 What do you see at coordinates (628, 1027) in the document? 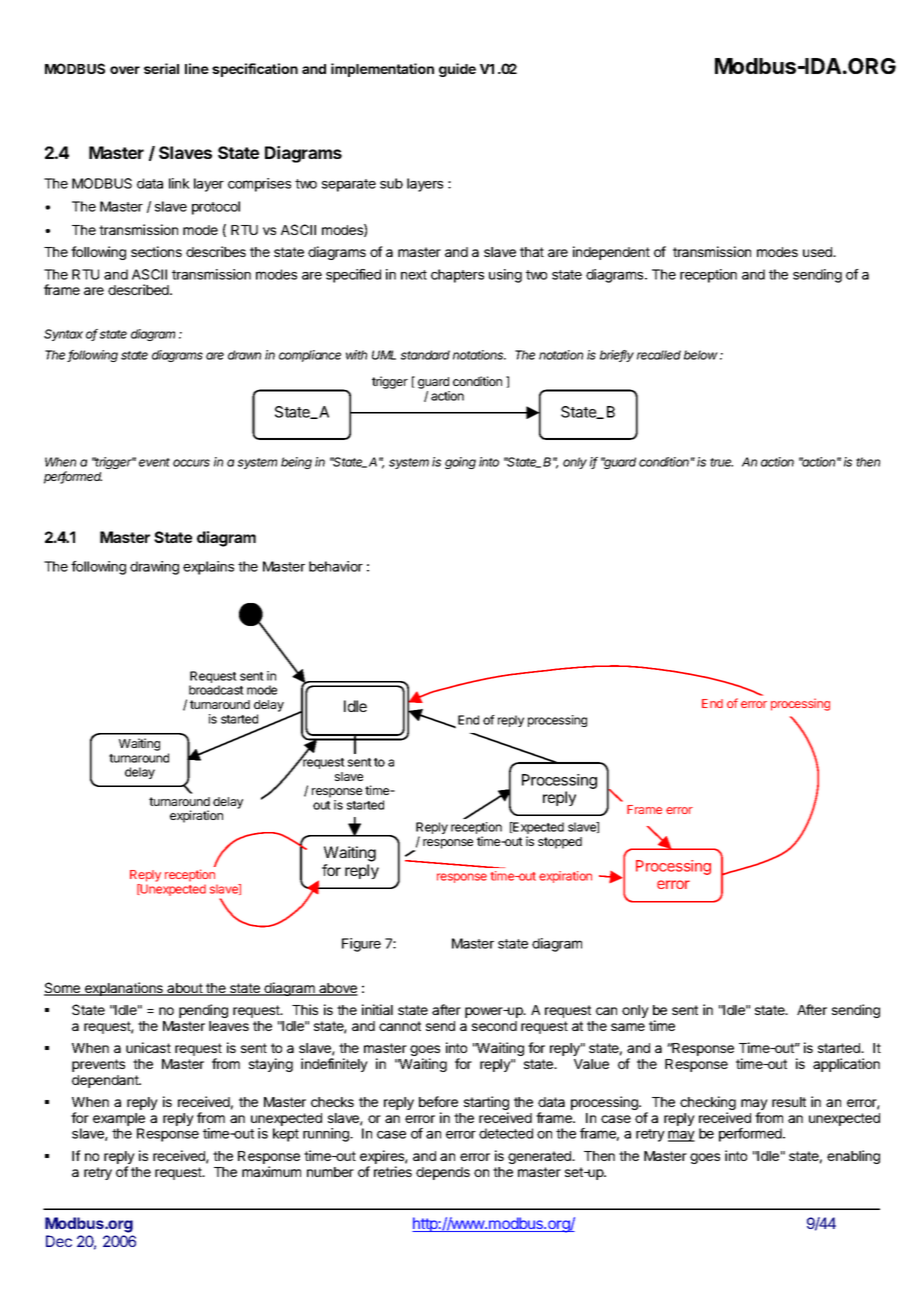
I see `same` at bounding box center [628, 1027].
